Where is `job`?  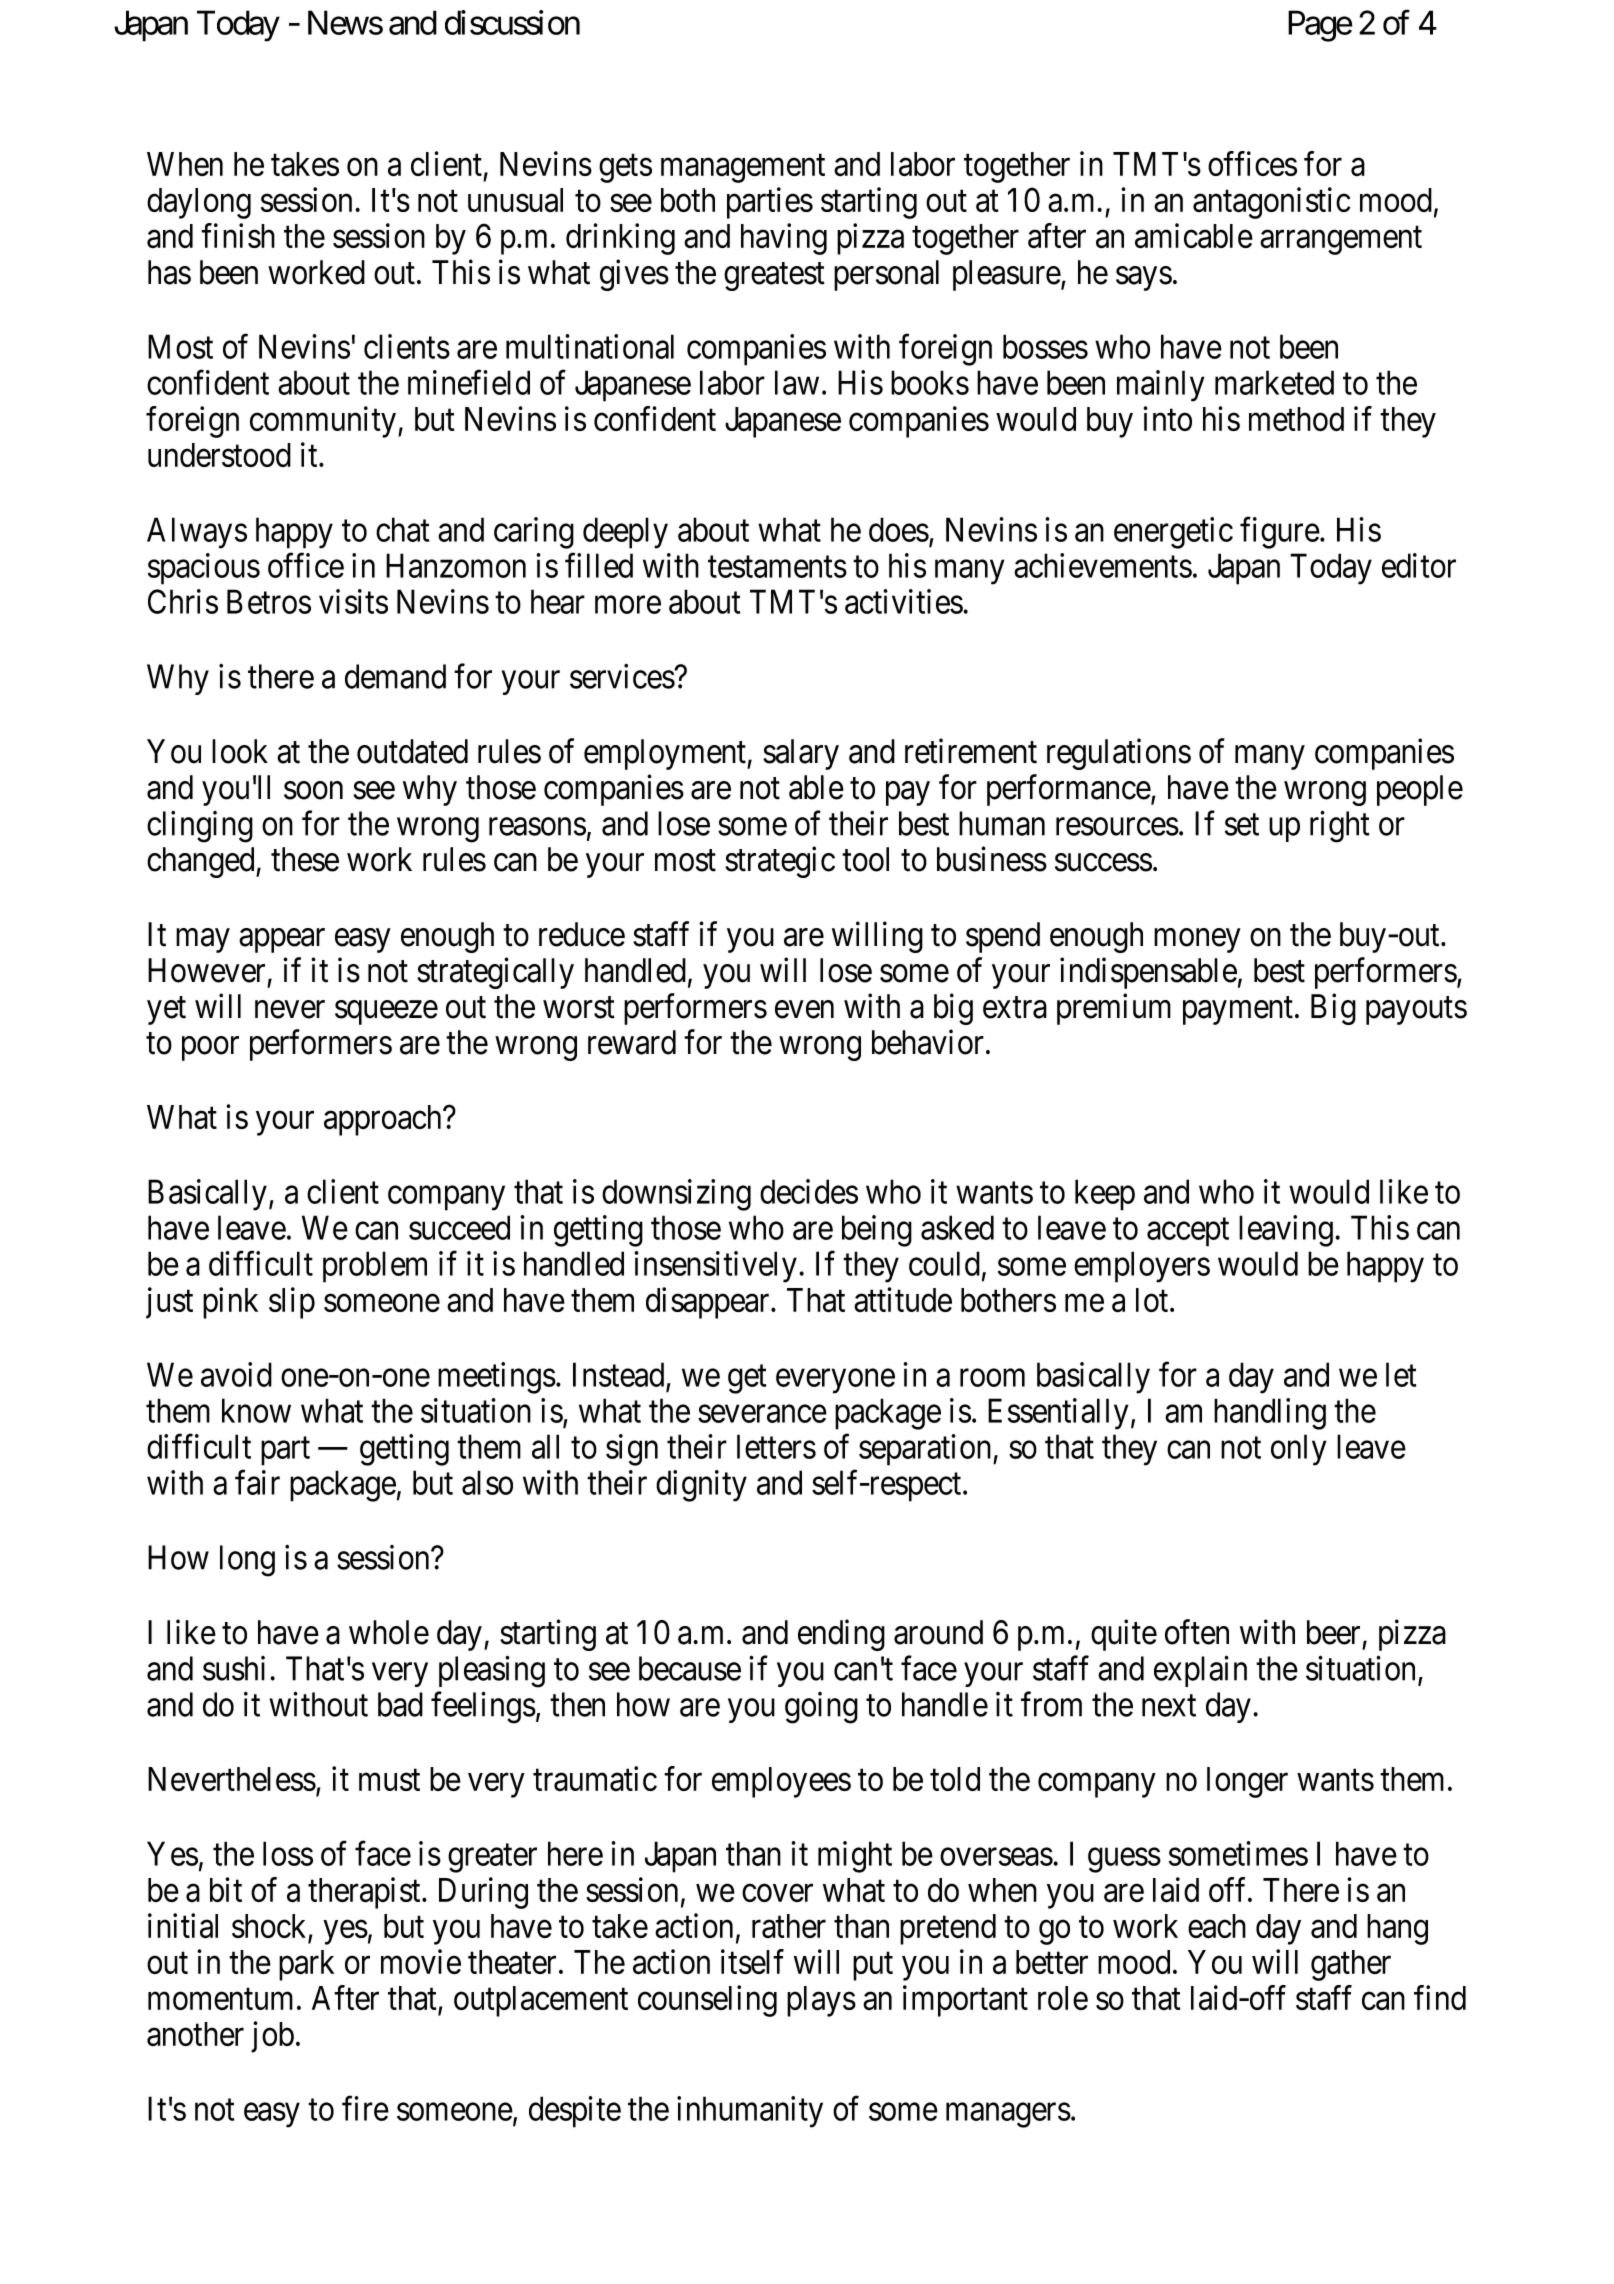
job is located at coordinates (272, 2037).
